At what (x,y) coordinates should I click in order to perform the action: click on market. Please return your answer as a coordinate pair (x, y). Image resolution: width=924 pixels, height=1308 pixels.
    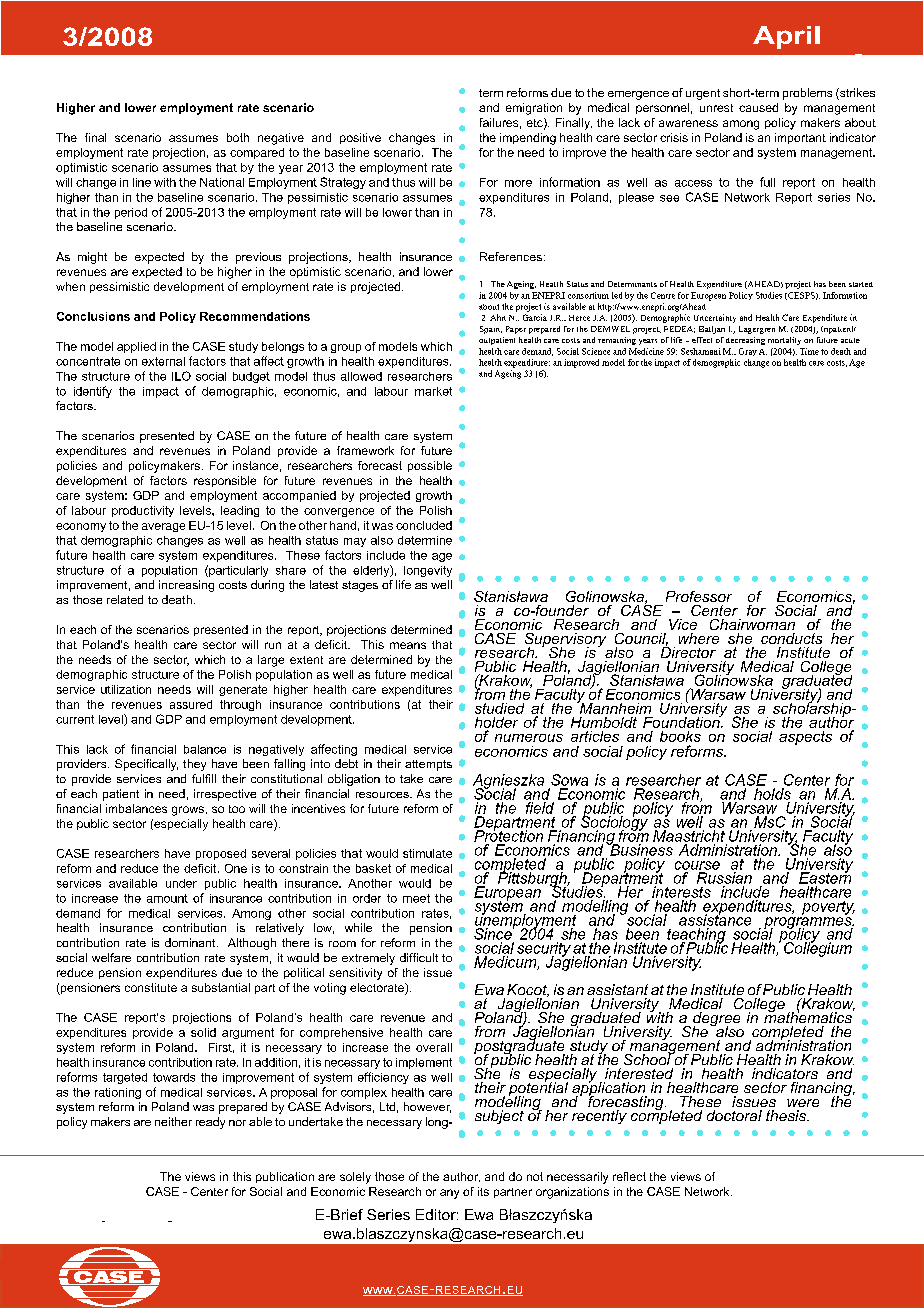
    Looking at the image, I should click on (433, 391).
